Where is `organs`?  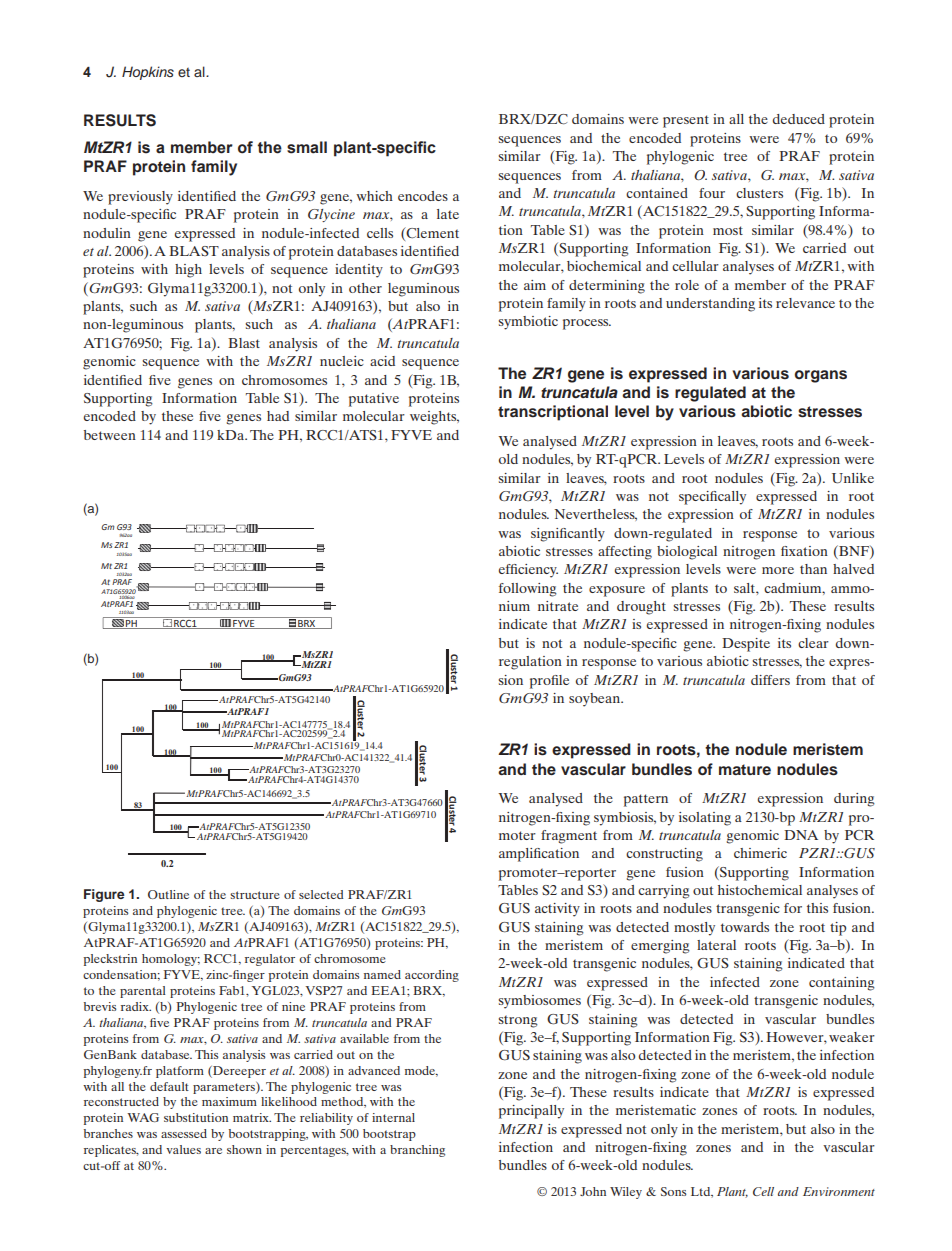
organs is located at coordinates (821, 376).
